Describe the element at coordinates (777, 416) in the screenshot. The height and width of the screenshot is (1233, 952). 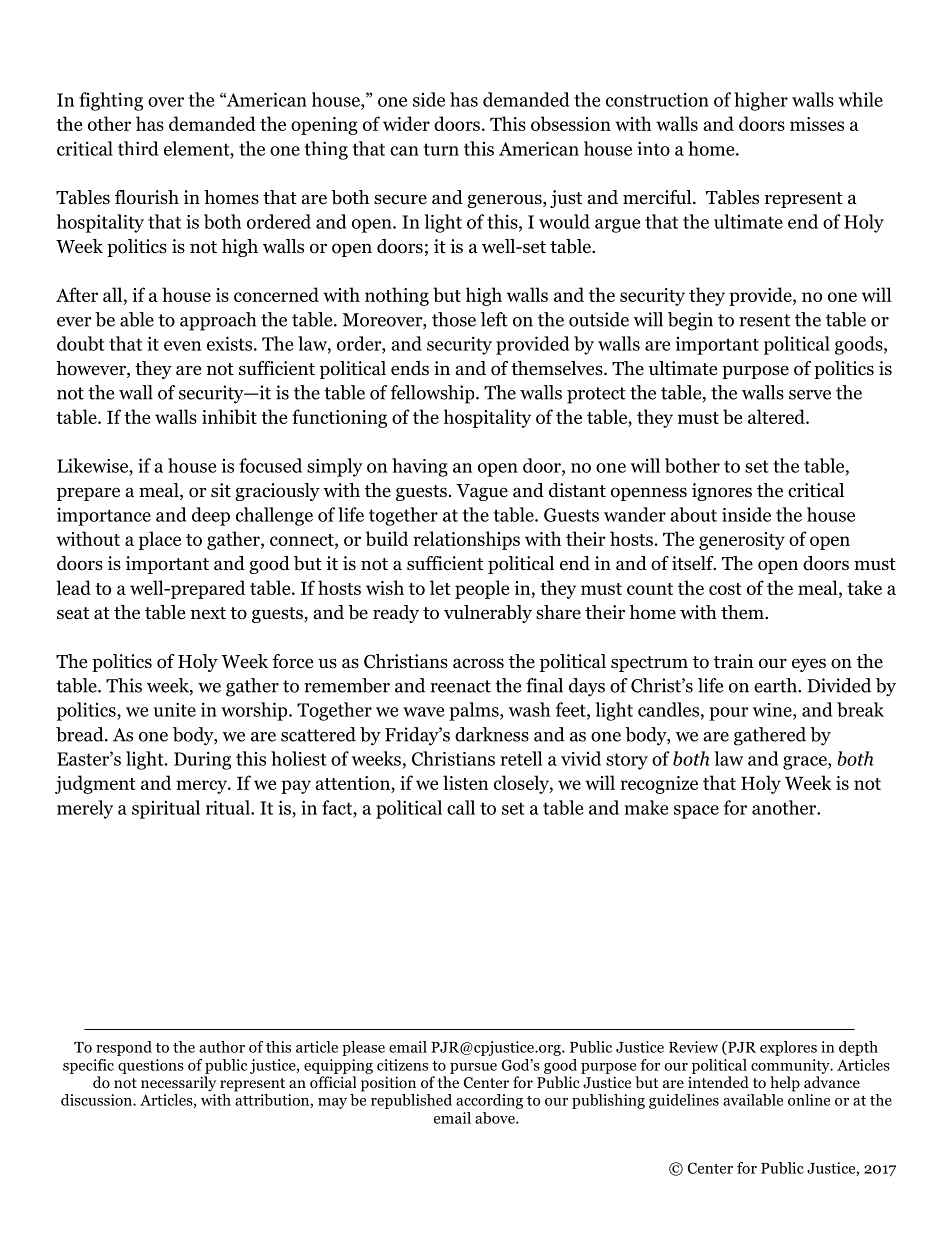
I see `altered` at that location.
